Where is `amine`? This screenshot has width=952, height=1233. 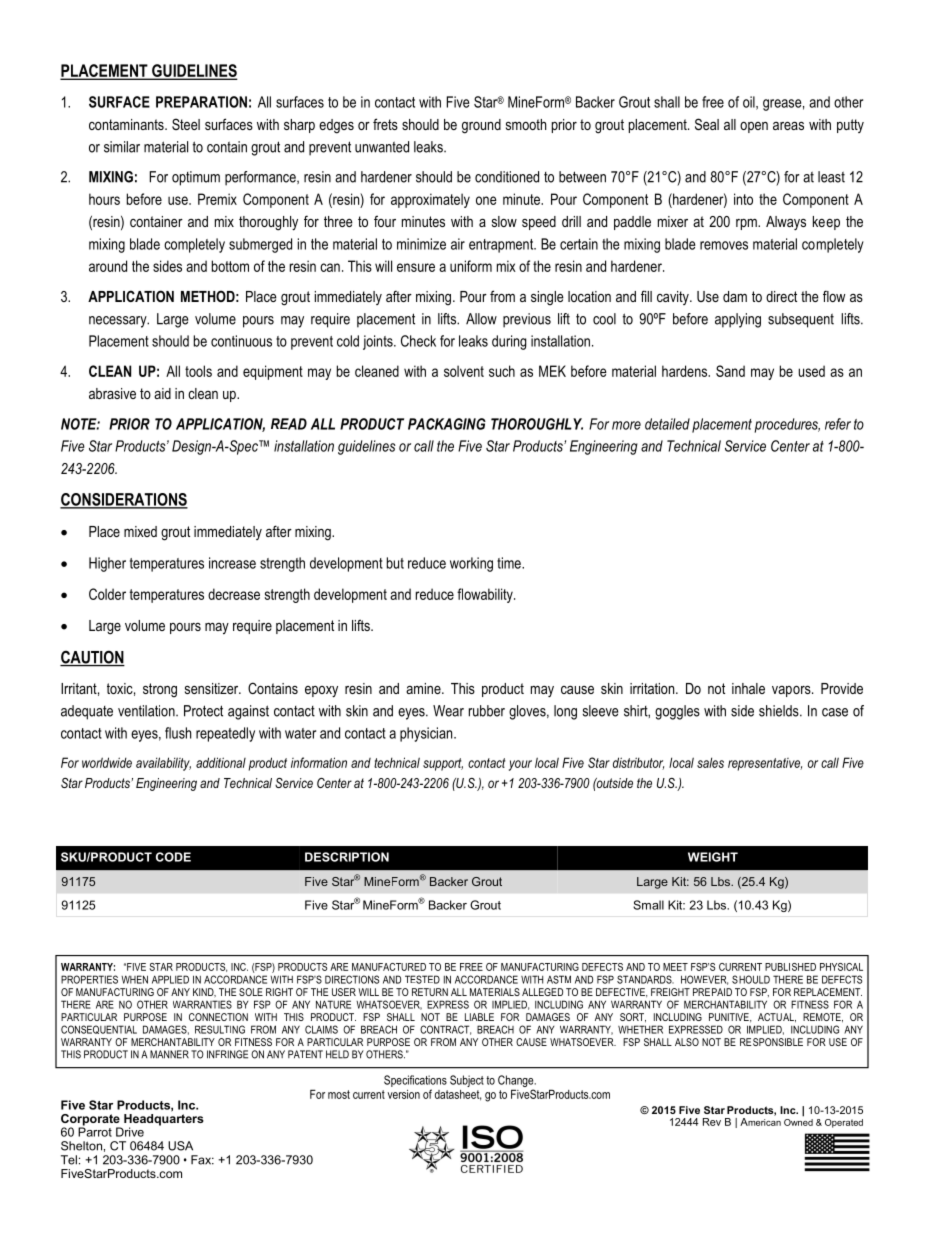 amine is located at coordinates (424, 688).
